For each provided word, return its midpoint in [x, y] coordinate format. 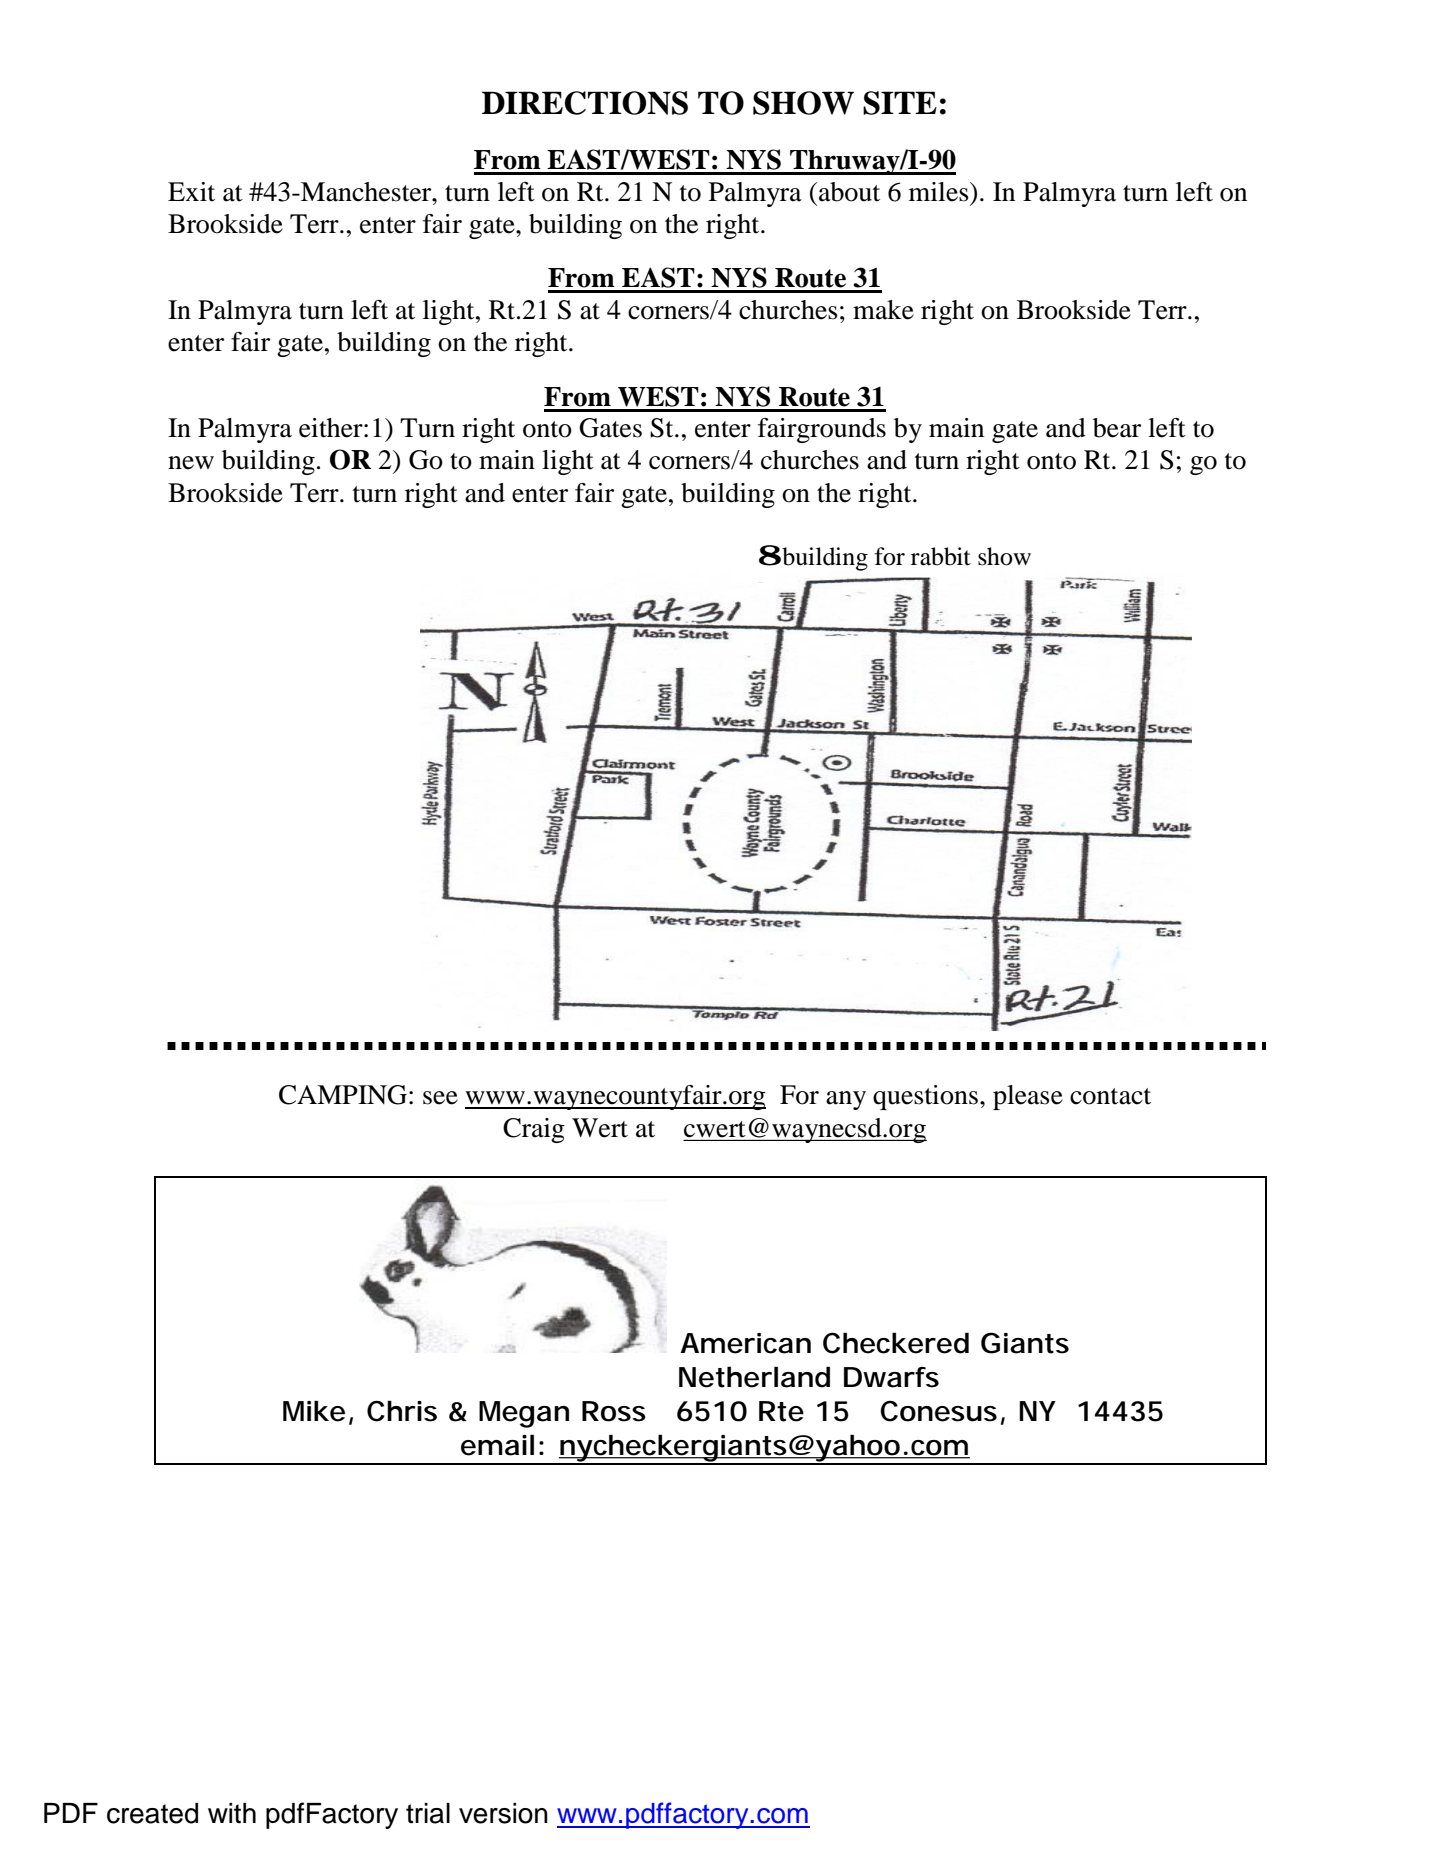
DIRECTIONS [585, 103]
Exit [191, 192]
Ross [614, 1411]
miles [940, 192]
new [191, 463]
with [232, 1813]
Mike [314, 1411]
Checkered [896, 1343]
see [440, 1098]
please [1028, 1097]
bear [1117, 428]
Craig [534, 1130]
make [883, 310]
